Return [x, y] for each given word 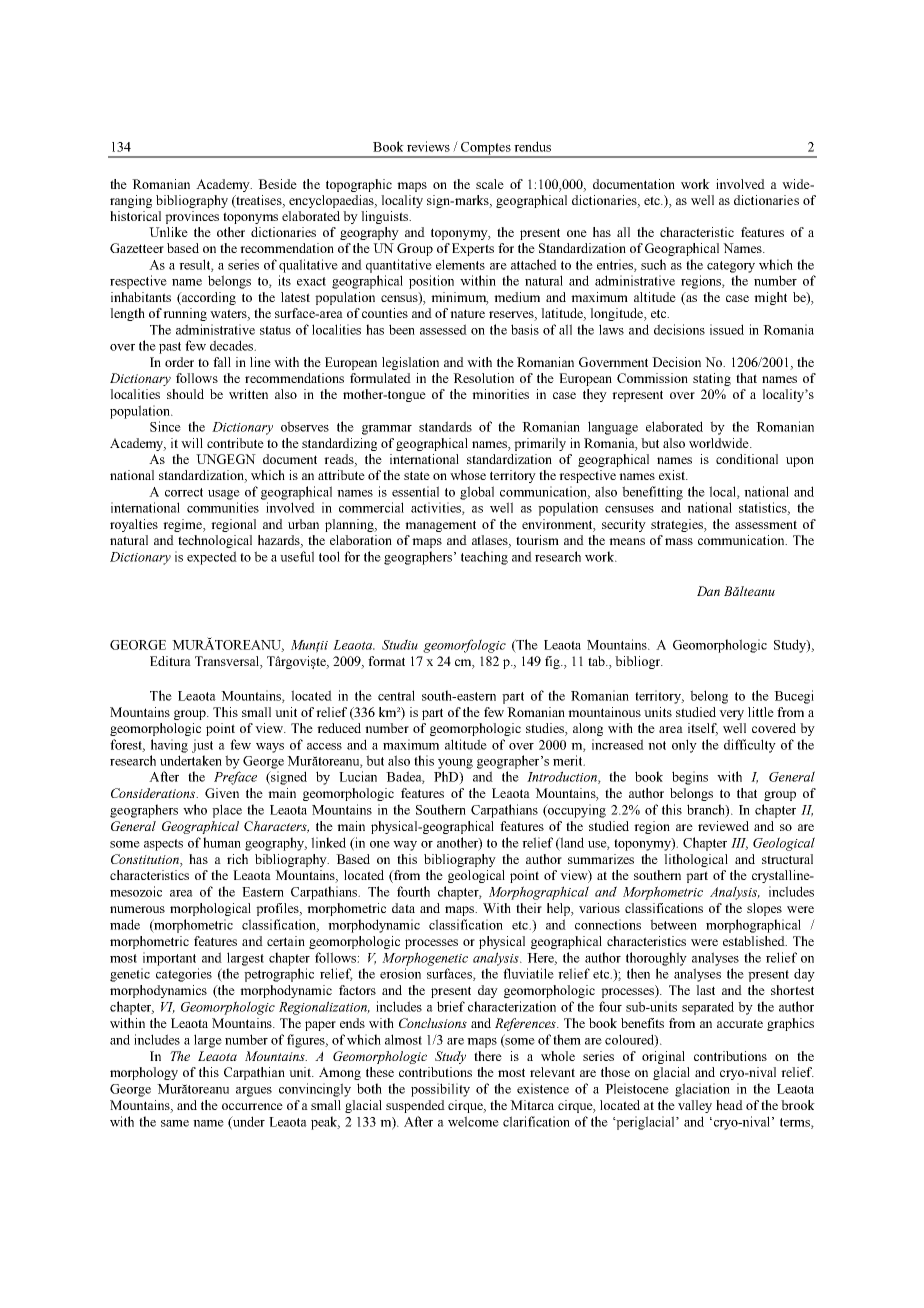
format [386, 661]
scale [490, 184]
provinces [192, 217]
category [731, 267]
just [202, 746]
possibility [440, 1090]
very [731, 715]
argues [254, 1092]
